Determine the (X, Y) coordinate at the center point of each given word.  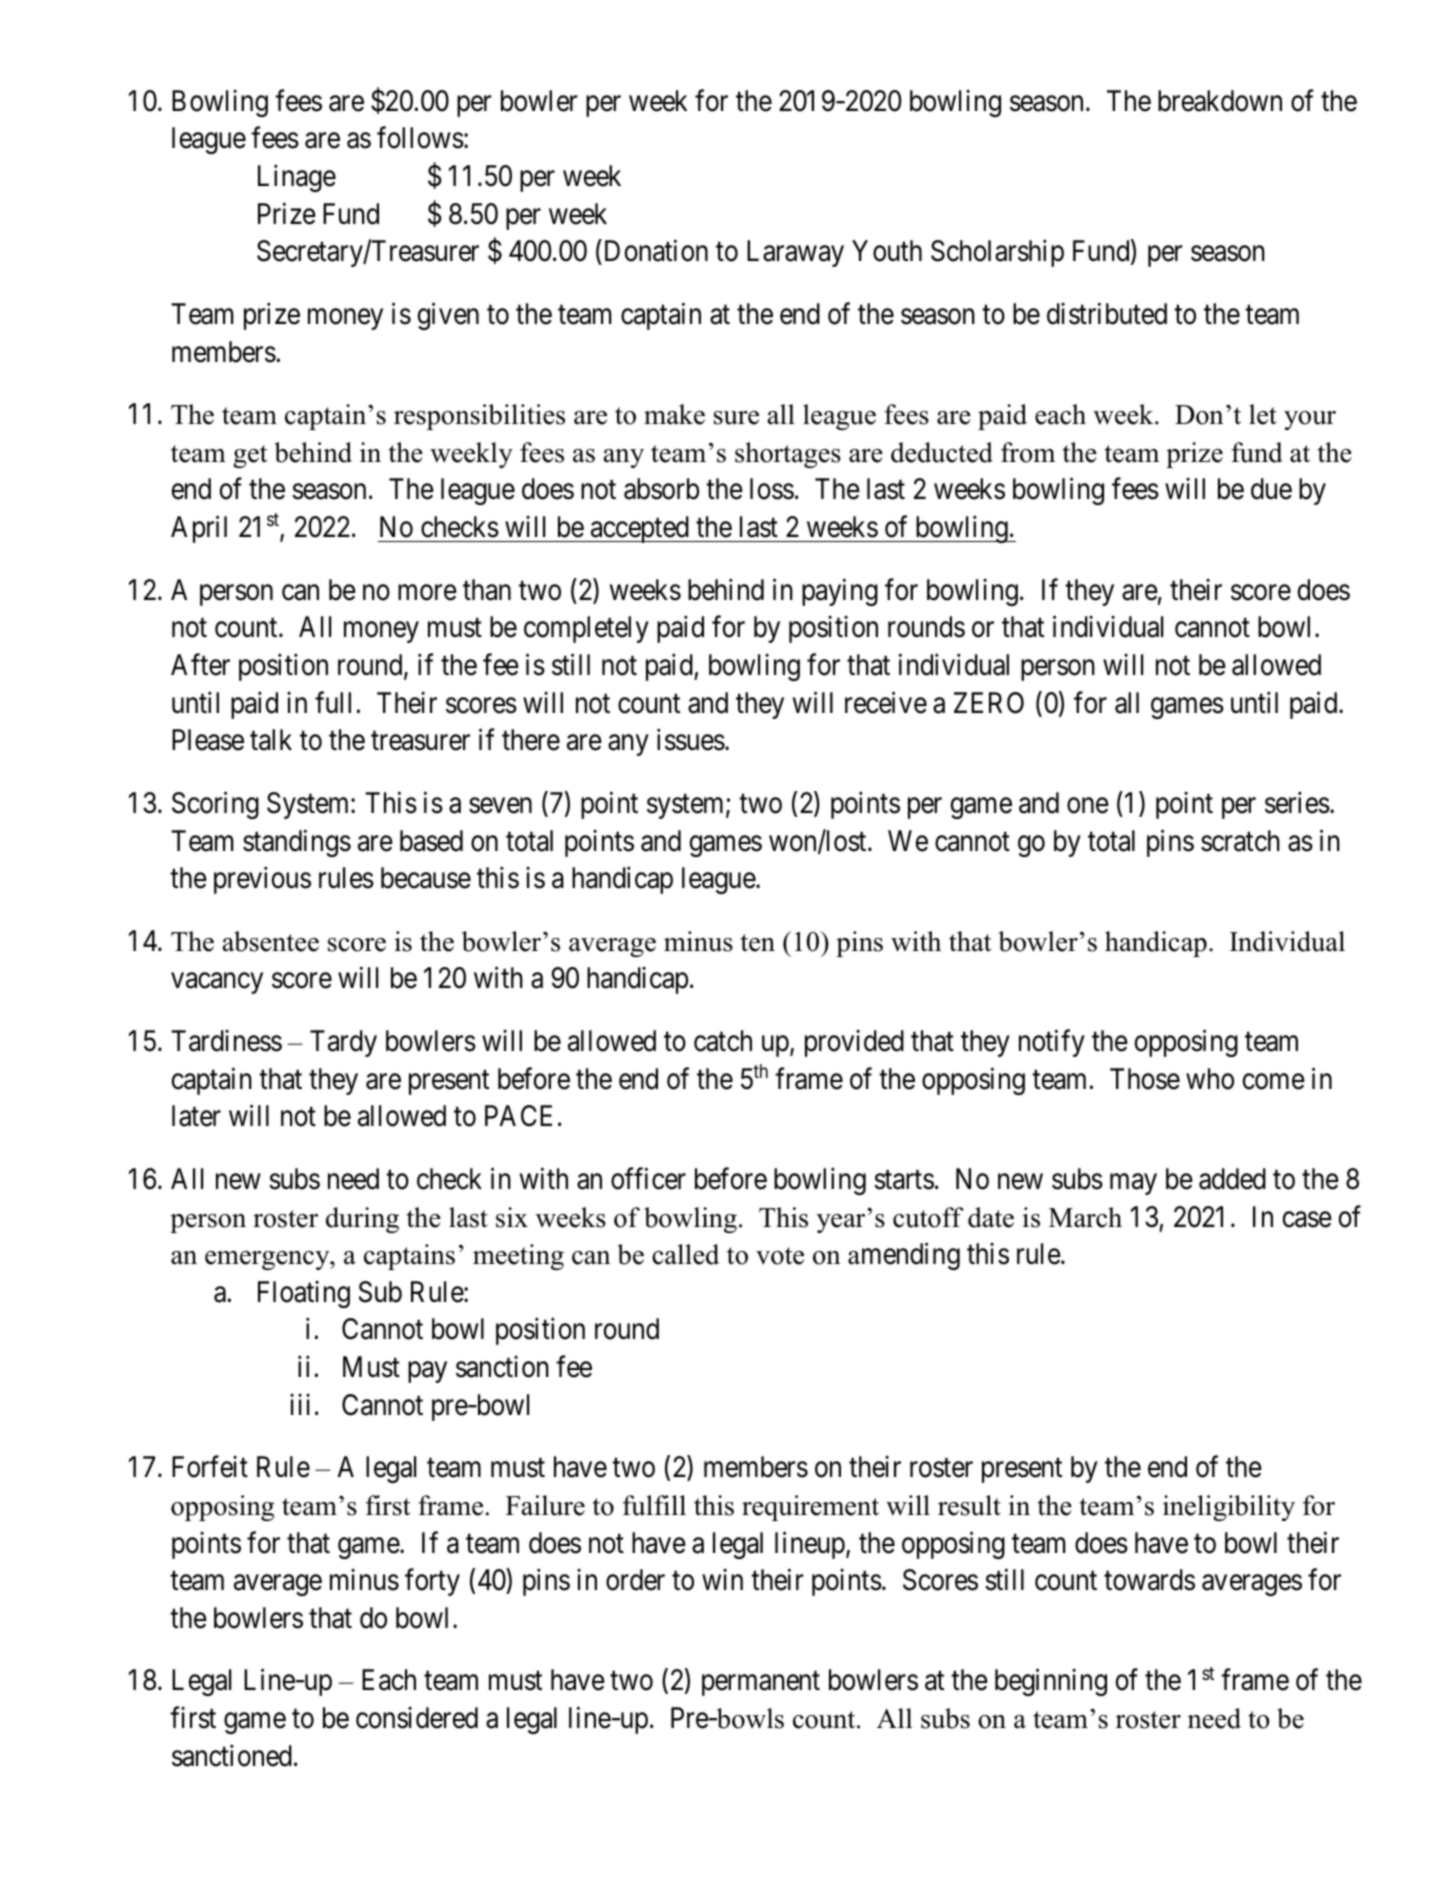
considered (417, 1718)
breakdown (1220, 101)
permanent (761, 1684)
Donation (656, 251)
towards (1149, 1580)
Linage (297, 178)
